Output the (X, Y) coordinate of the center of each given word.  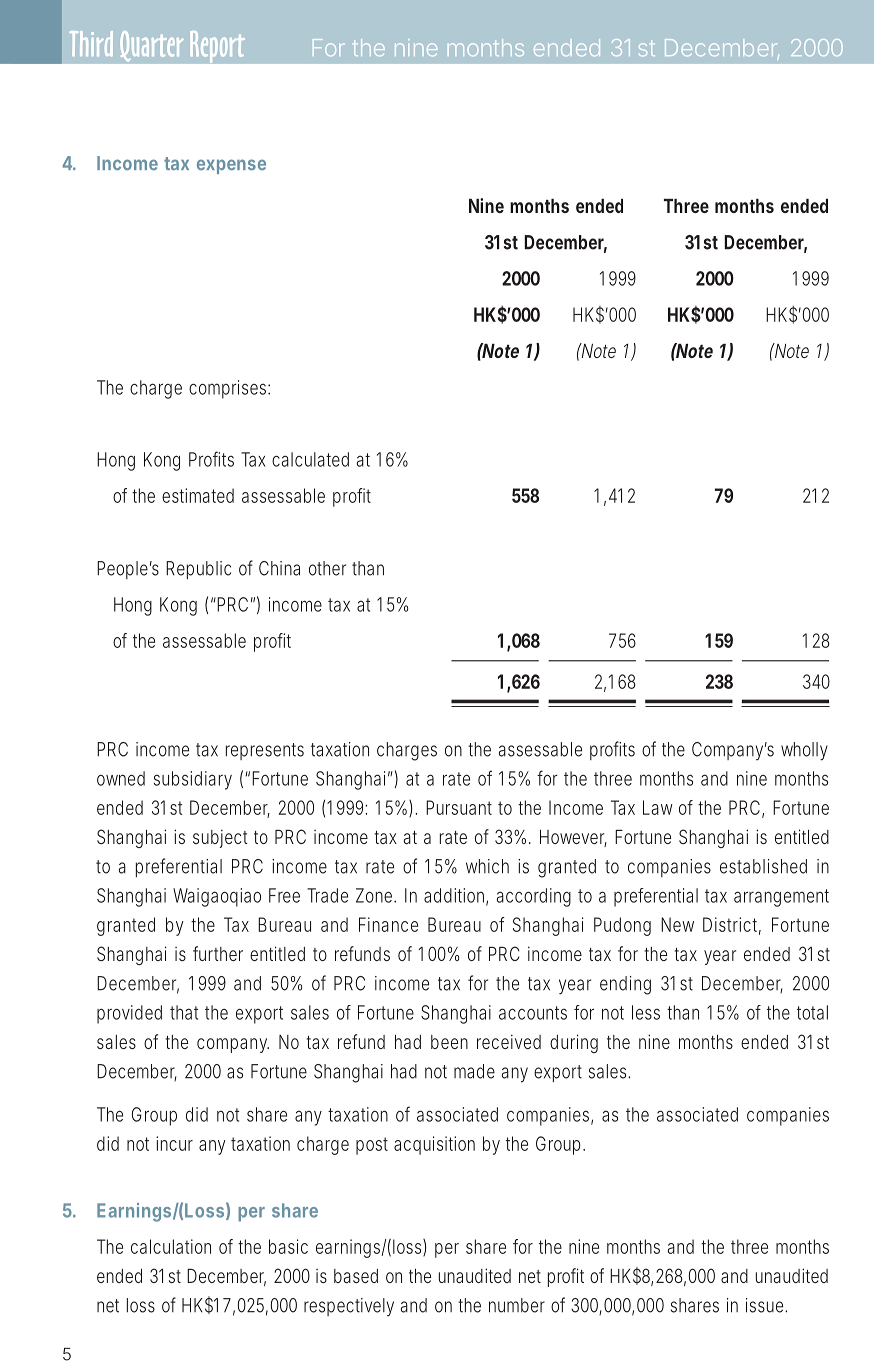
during (574, 1043)
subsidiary (193, 780)
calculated (310, 459)
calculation (171, 1246)
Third (91, 43)
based (356, 1276)
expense (231, 166)
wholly (804, 751)
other (327, 568)
